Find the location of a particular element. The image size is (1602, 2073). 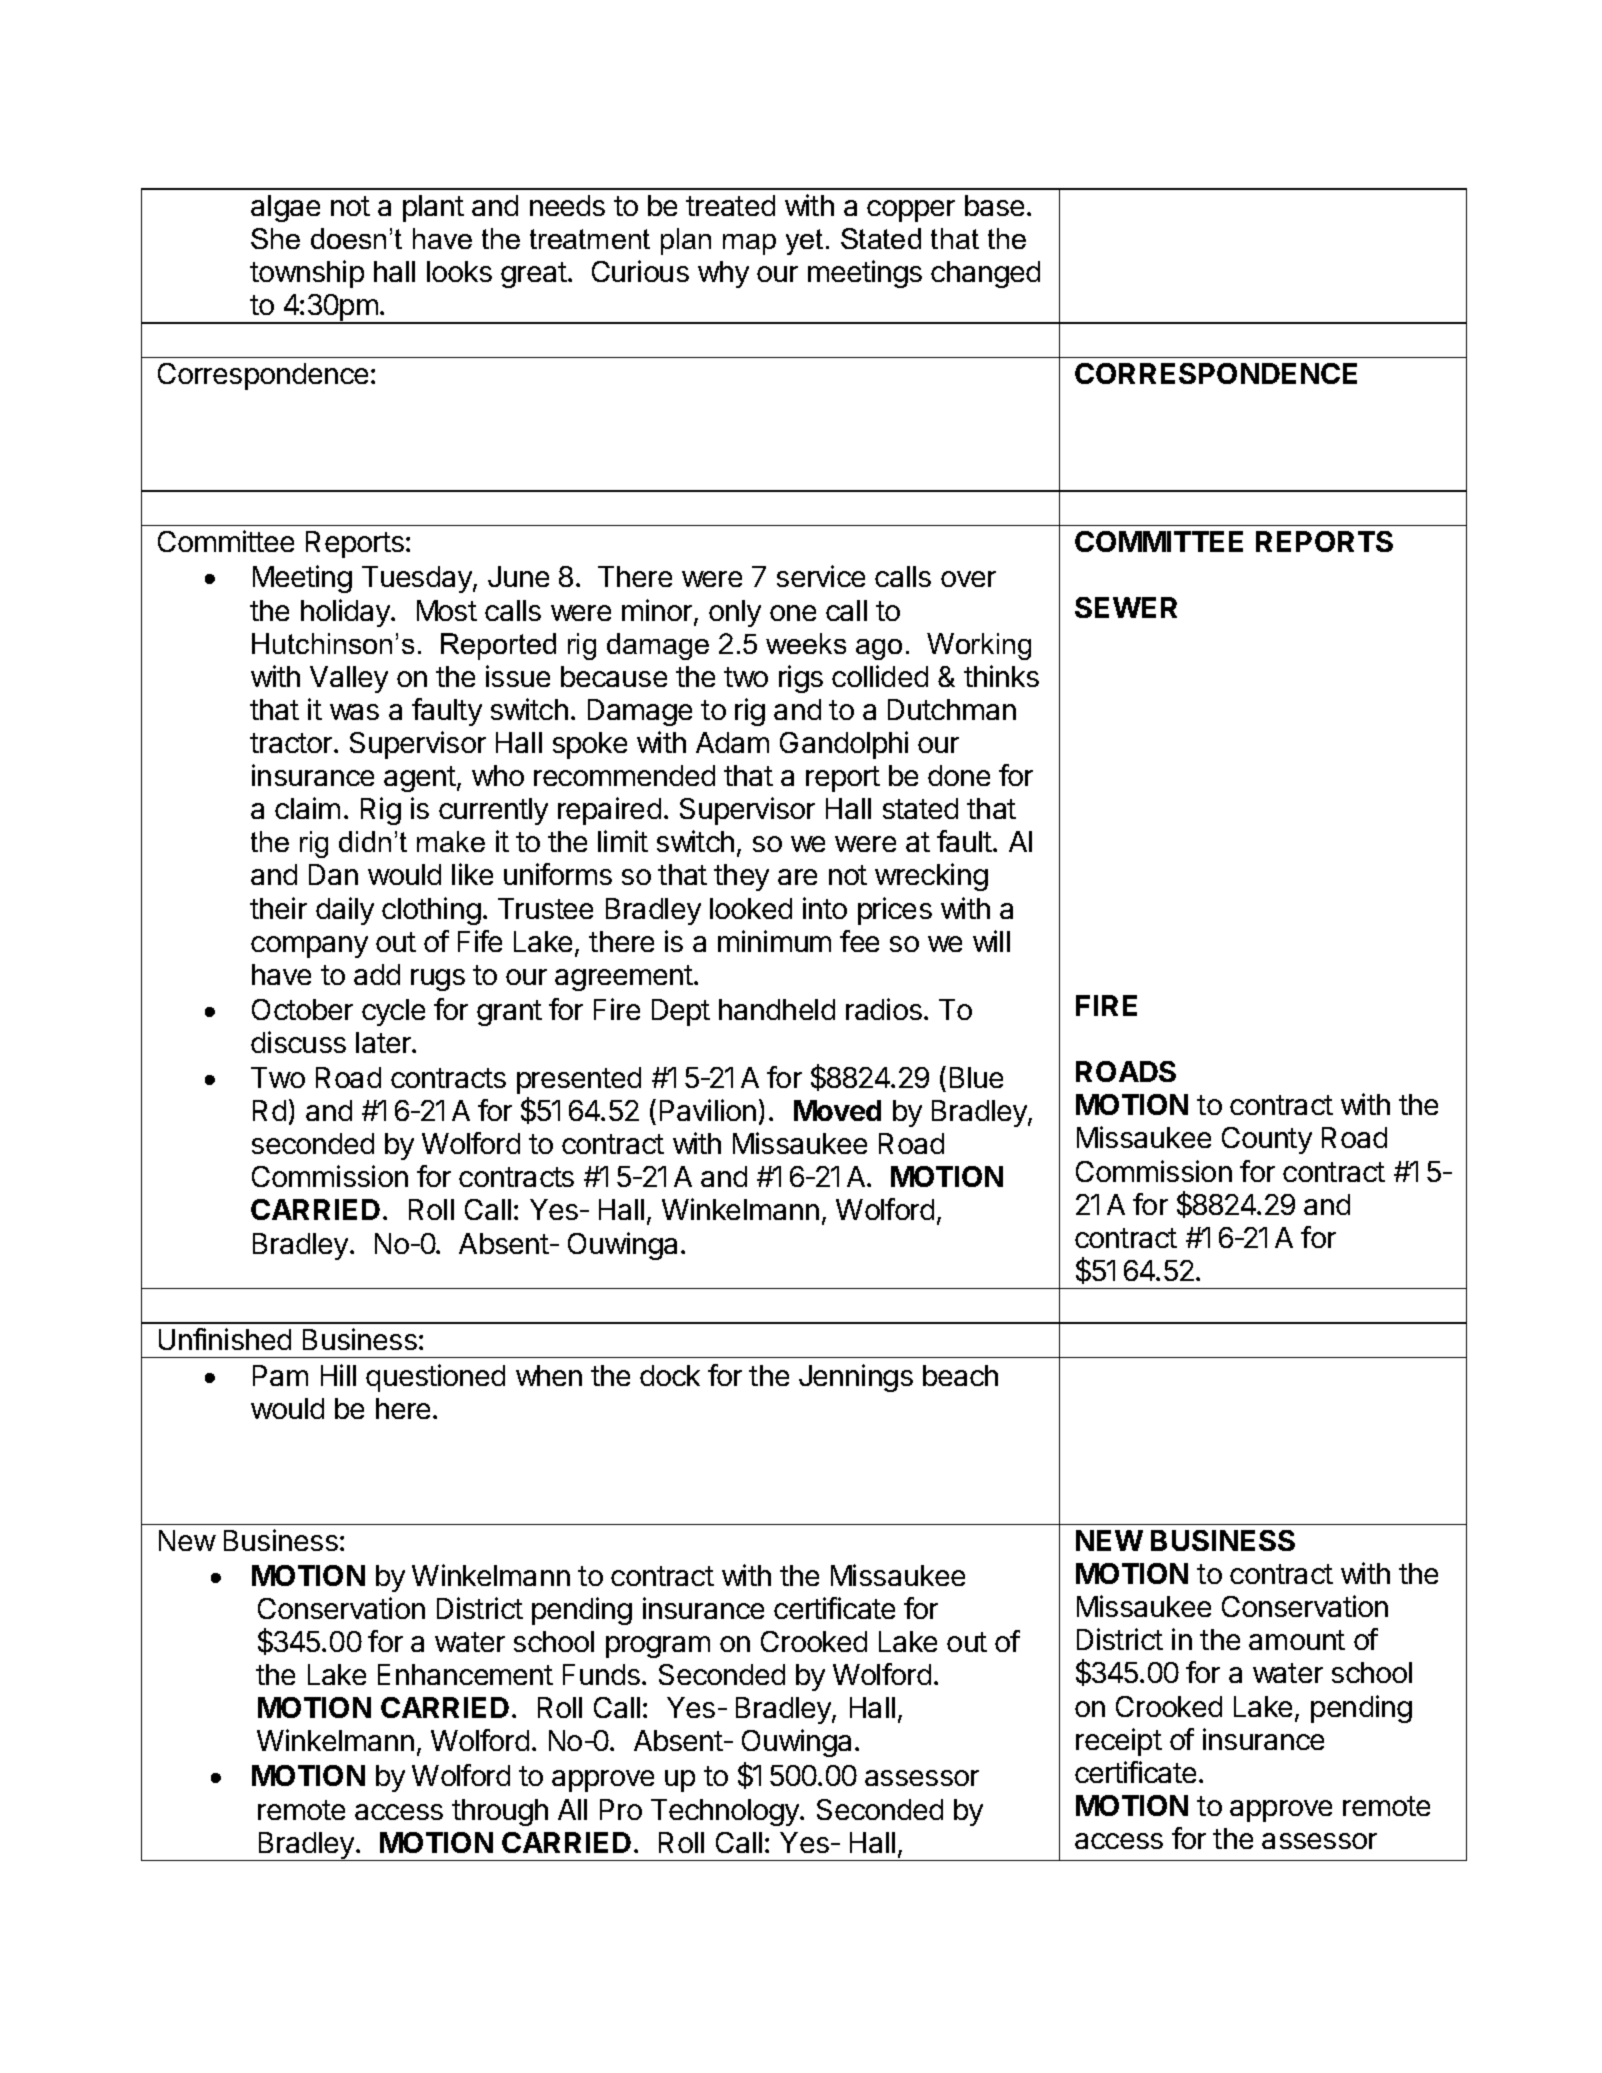

Adam is located at coordinates (732, 742).
